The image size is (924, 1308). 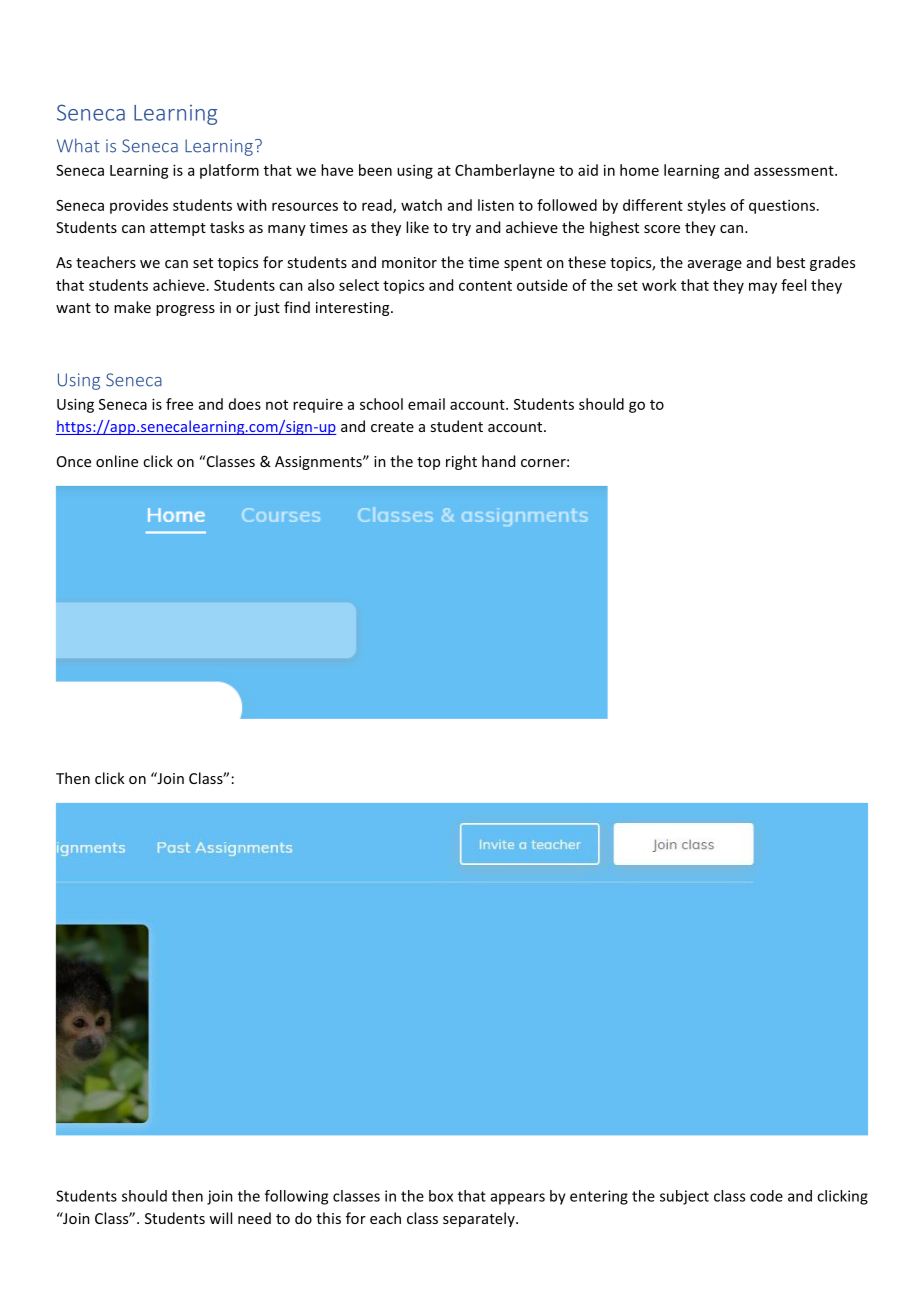 I want to click on box, so click(x=441, y=1196).
